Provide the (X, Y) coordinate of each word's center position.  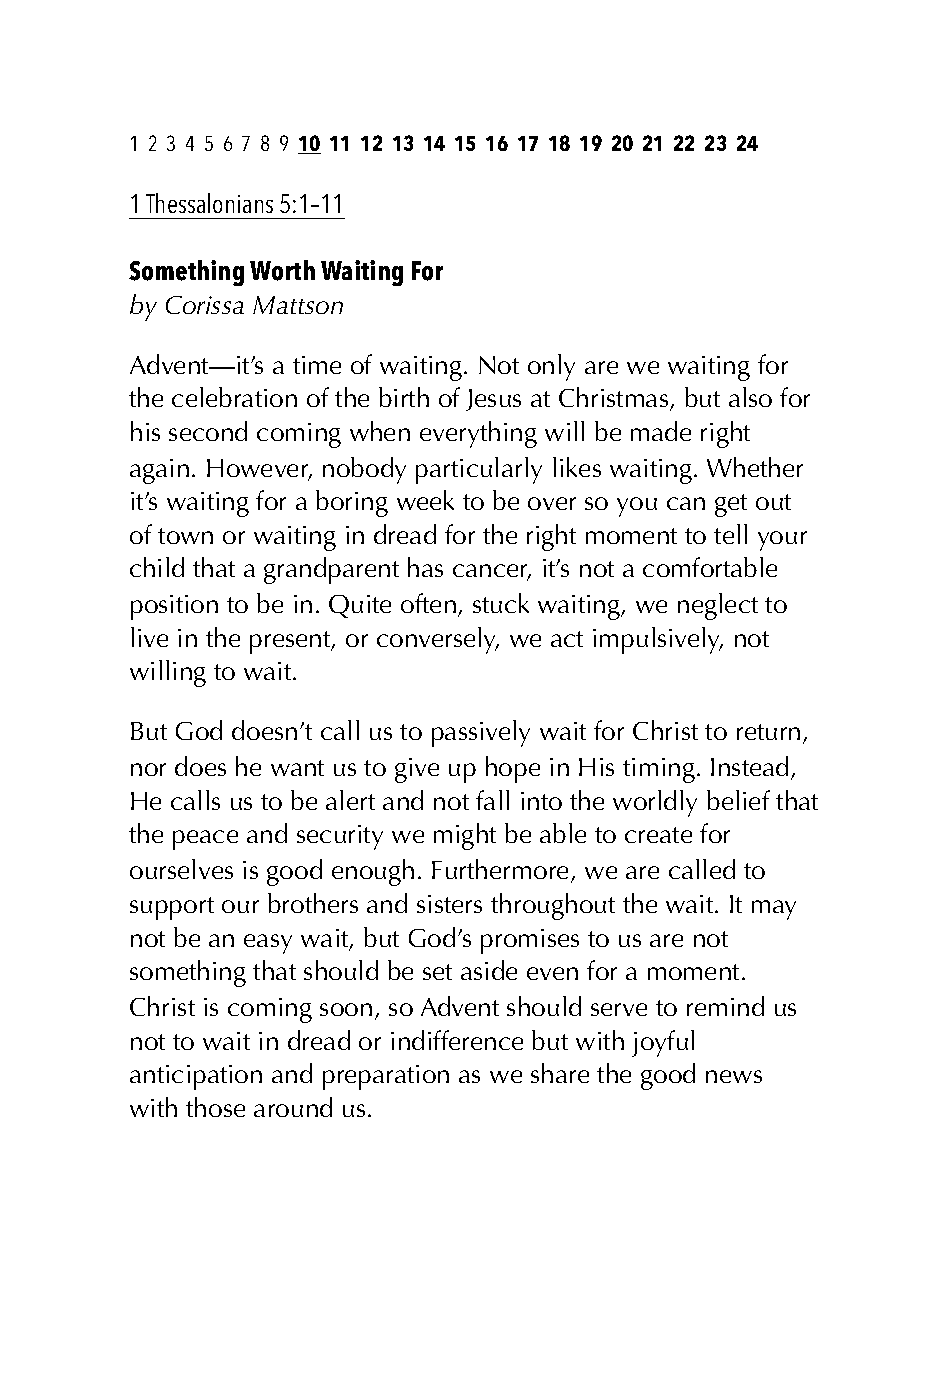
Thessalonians (209, 203)
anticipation (196, 1077)
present (291, 642)
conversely (438, 640)
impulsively (658, 640)
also (750, 397)
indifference (457, 1040)
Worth (282, 270)
